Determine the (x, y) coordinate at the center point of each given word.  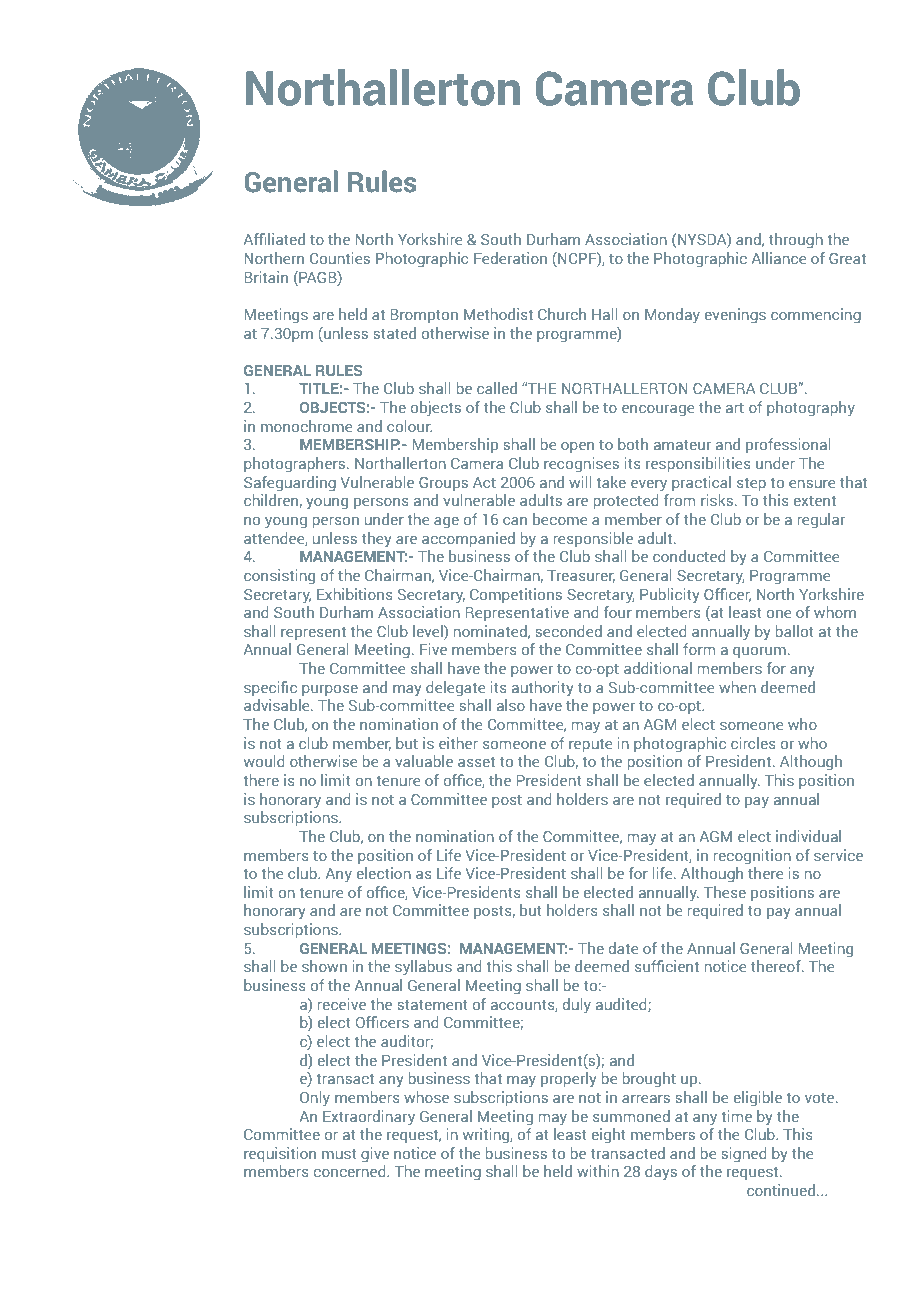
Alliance (778, 258)
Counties (340, 258)
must (339, 1154)
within (598, 1171)
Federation (510, 258)
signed (744, 1155)
